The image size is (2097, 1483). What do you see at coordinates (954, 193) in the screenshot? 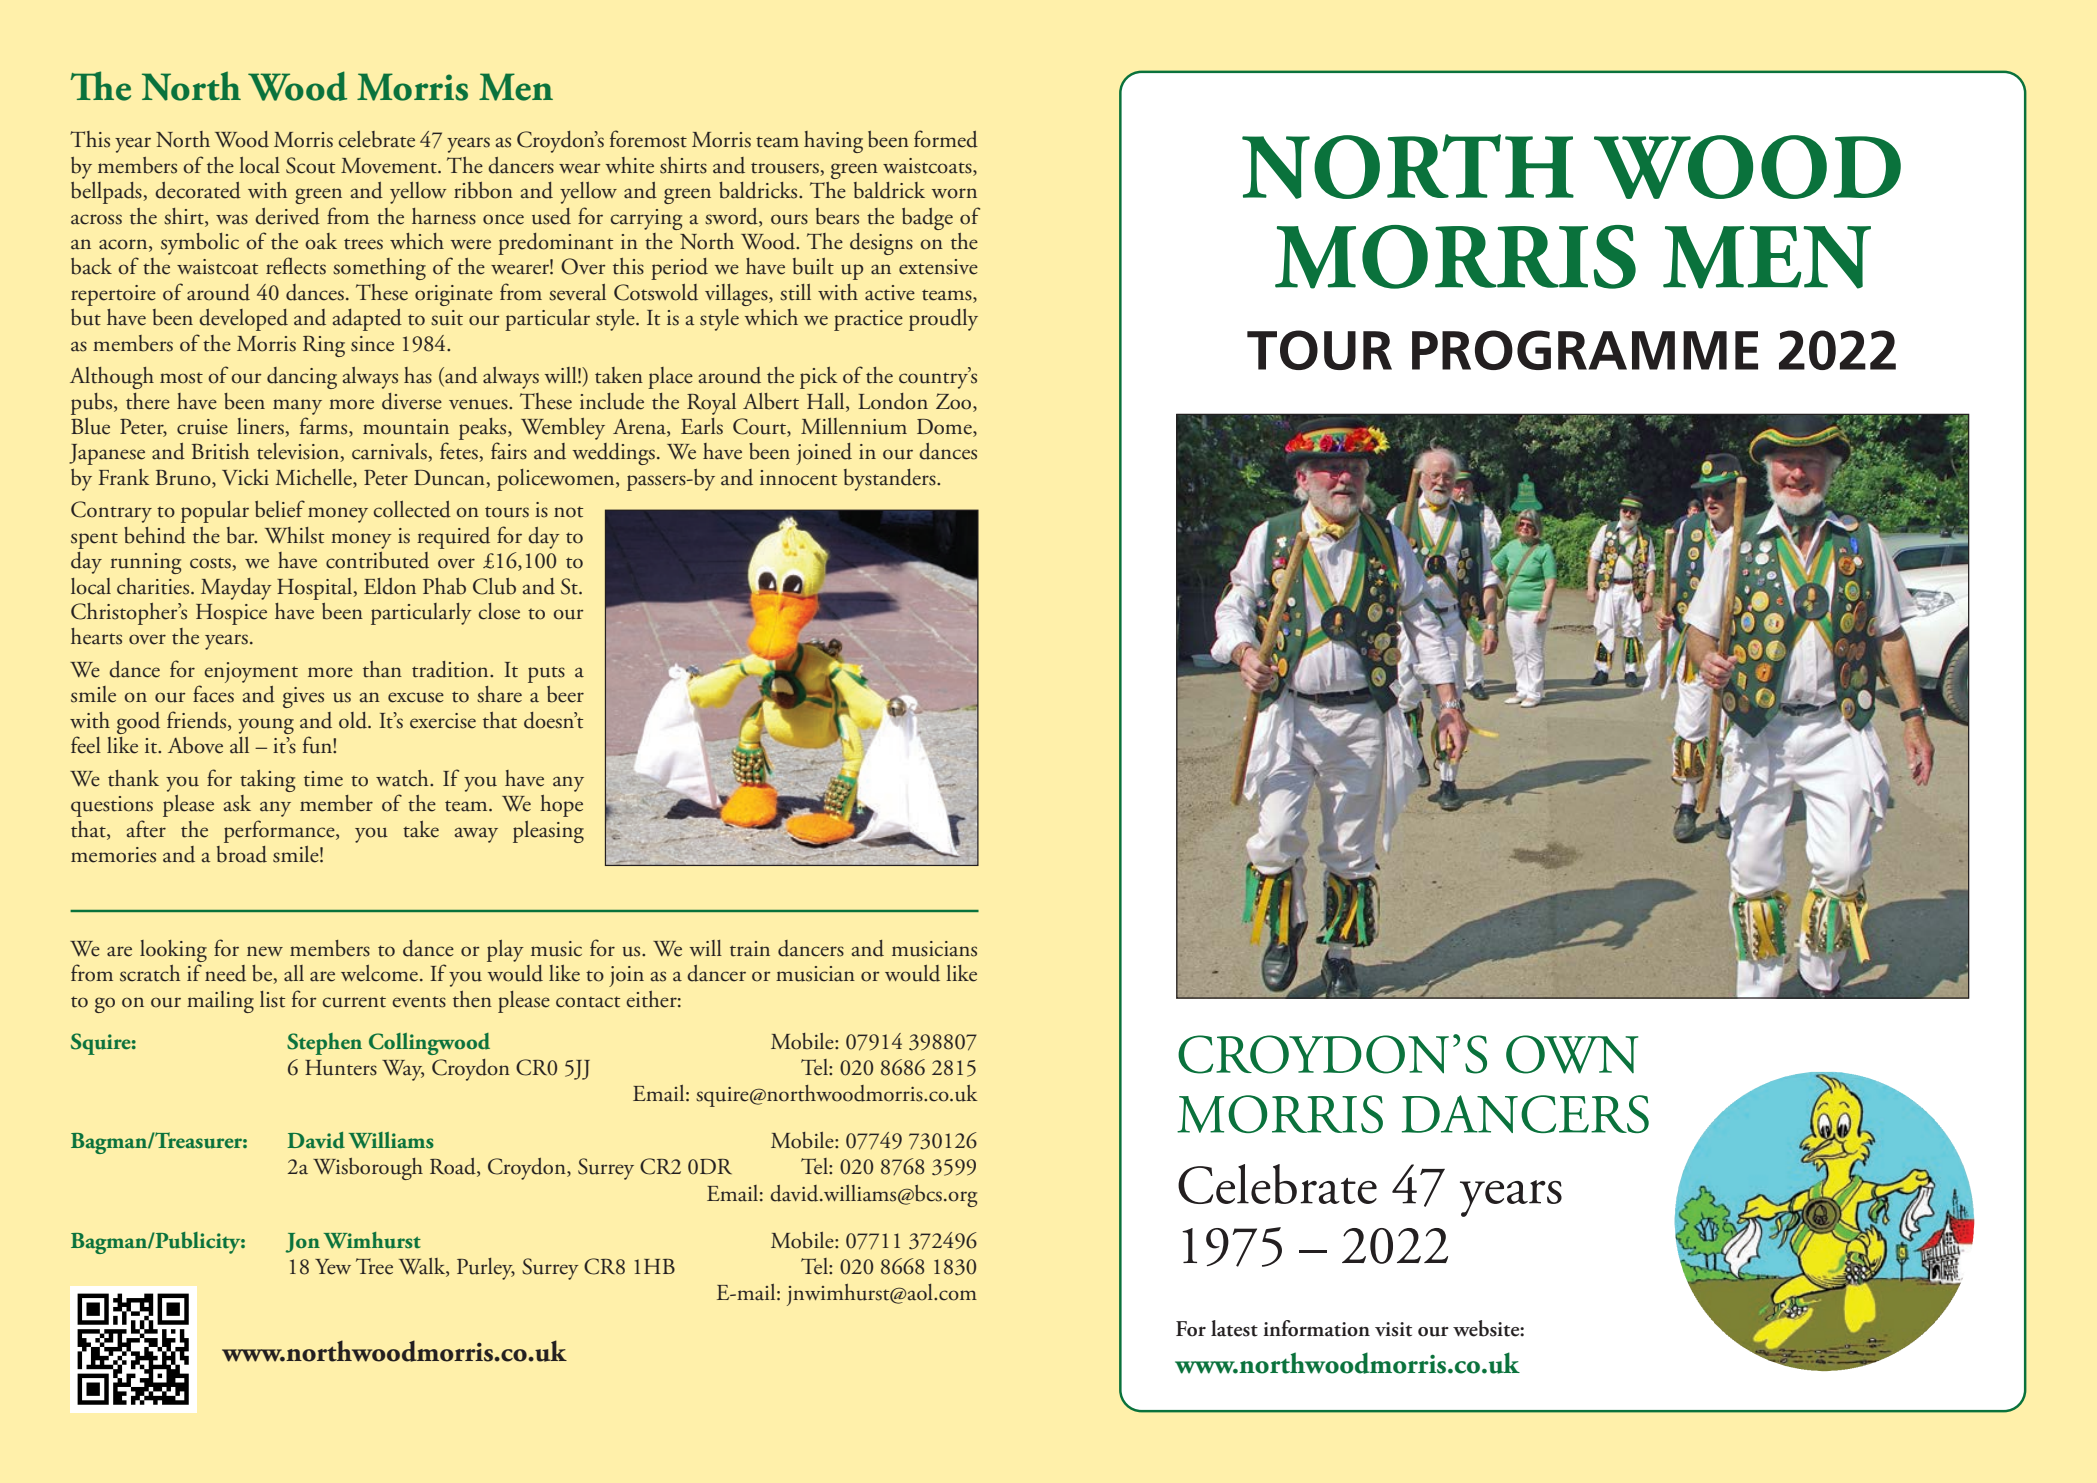
I see `worn` at bounding box center [954, 193].
